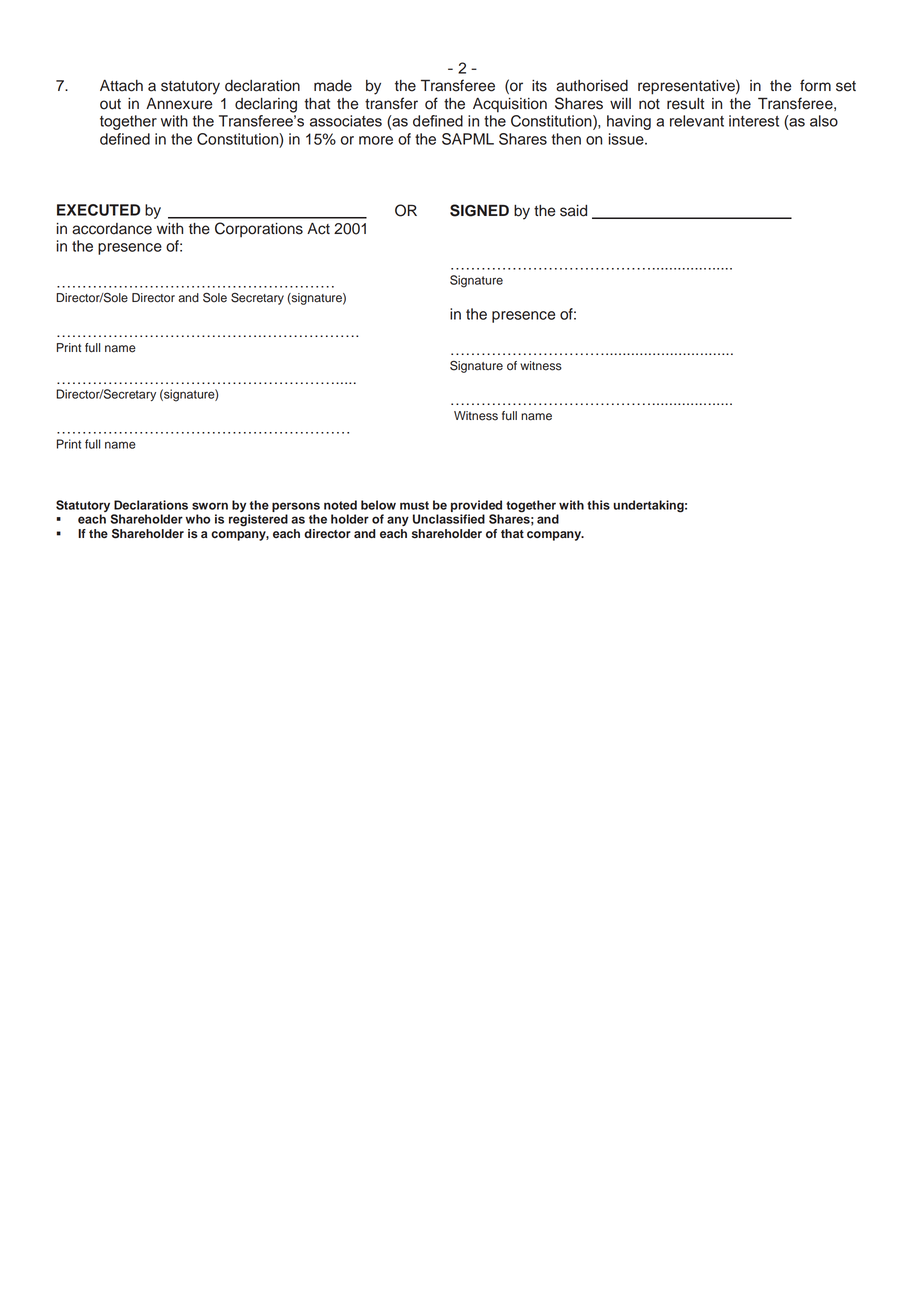  Describe the element at coordinates (121, 86) in the screenshot. I see `Attach` at that location.
